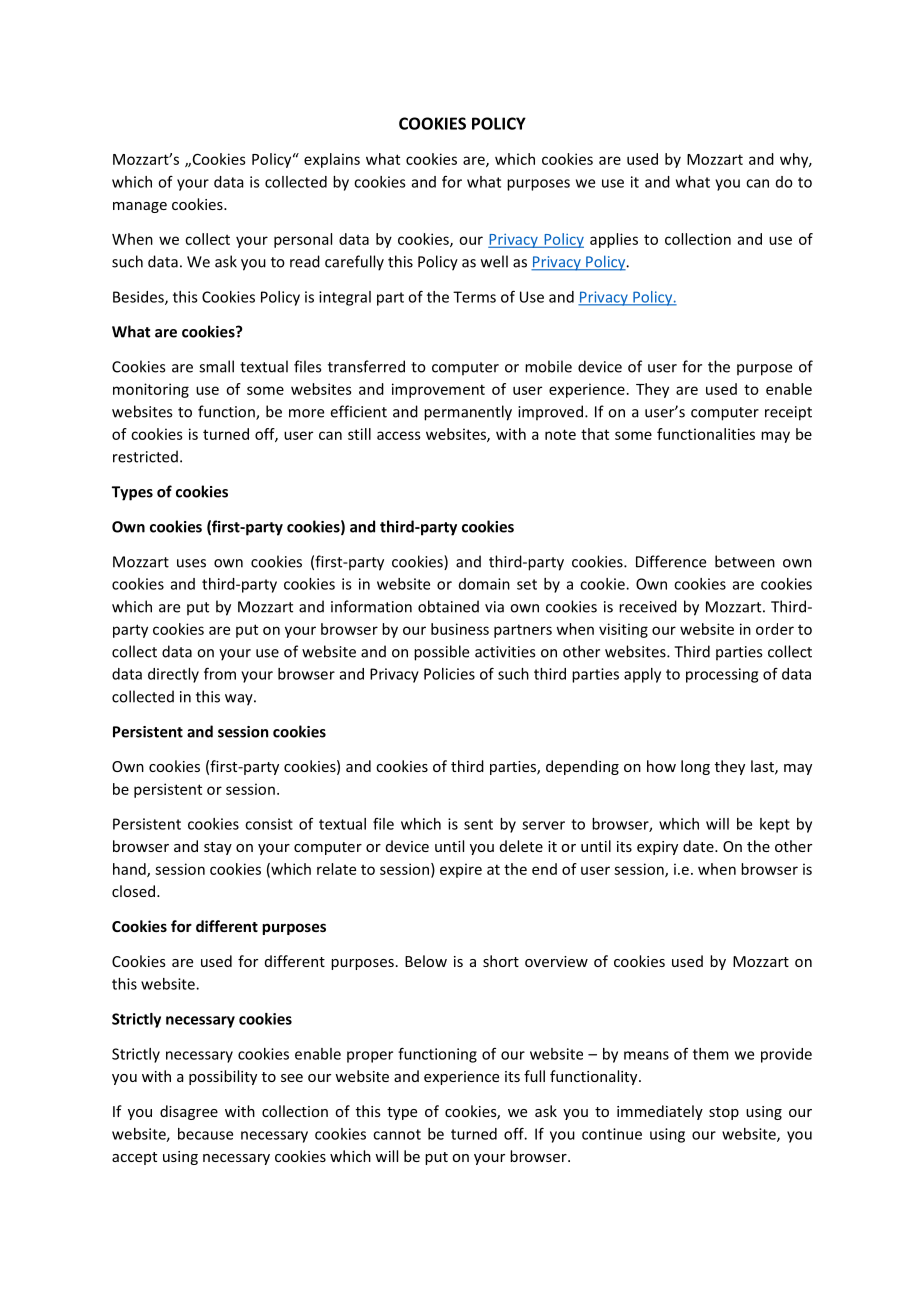  What do you see at coordinates (220, 673) in the image?
I see `from` at bounding box center [220, 673].
